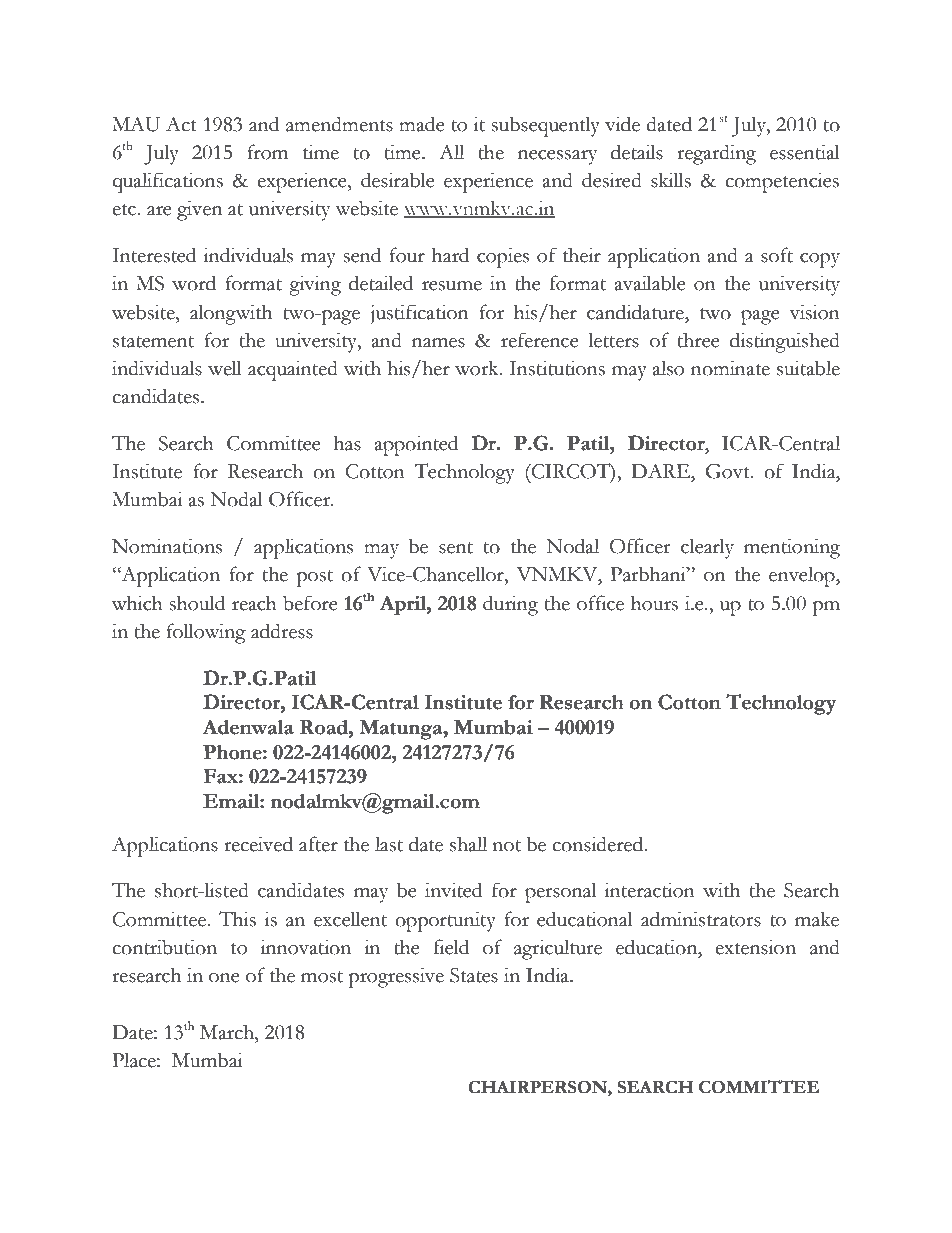 This screenshot has height=1233, width=952. I want to click on extension, so click(755, 947).
